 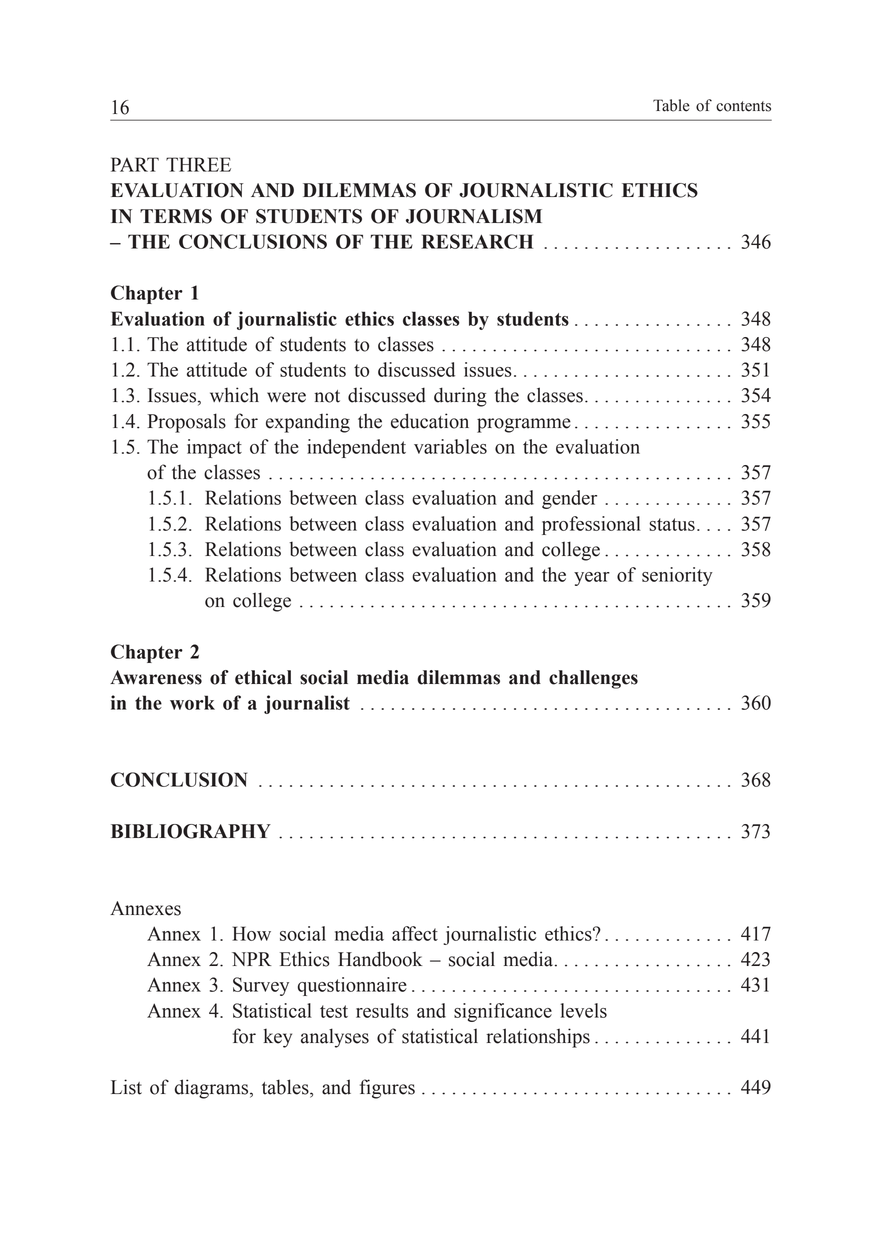 I want to click on JOURNALISM, so click(x=474, y=216).
